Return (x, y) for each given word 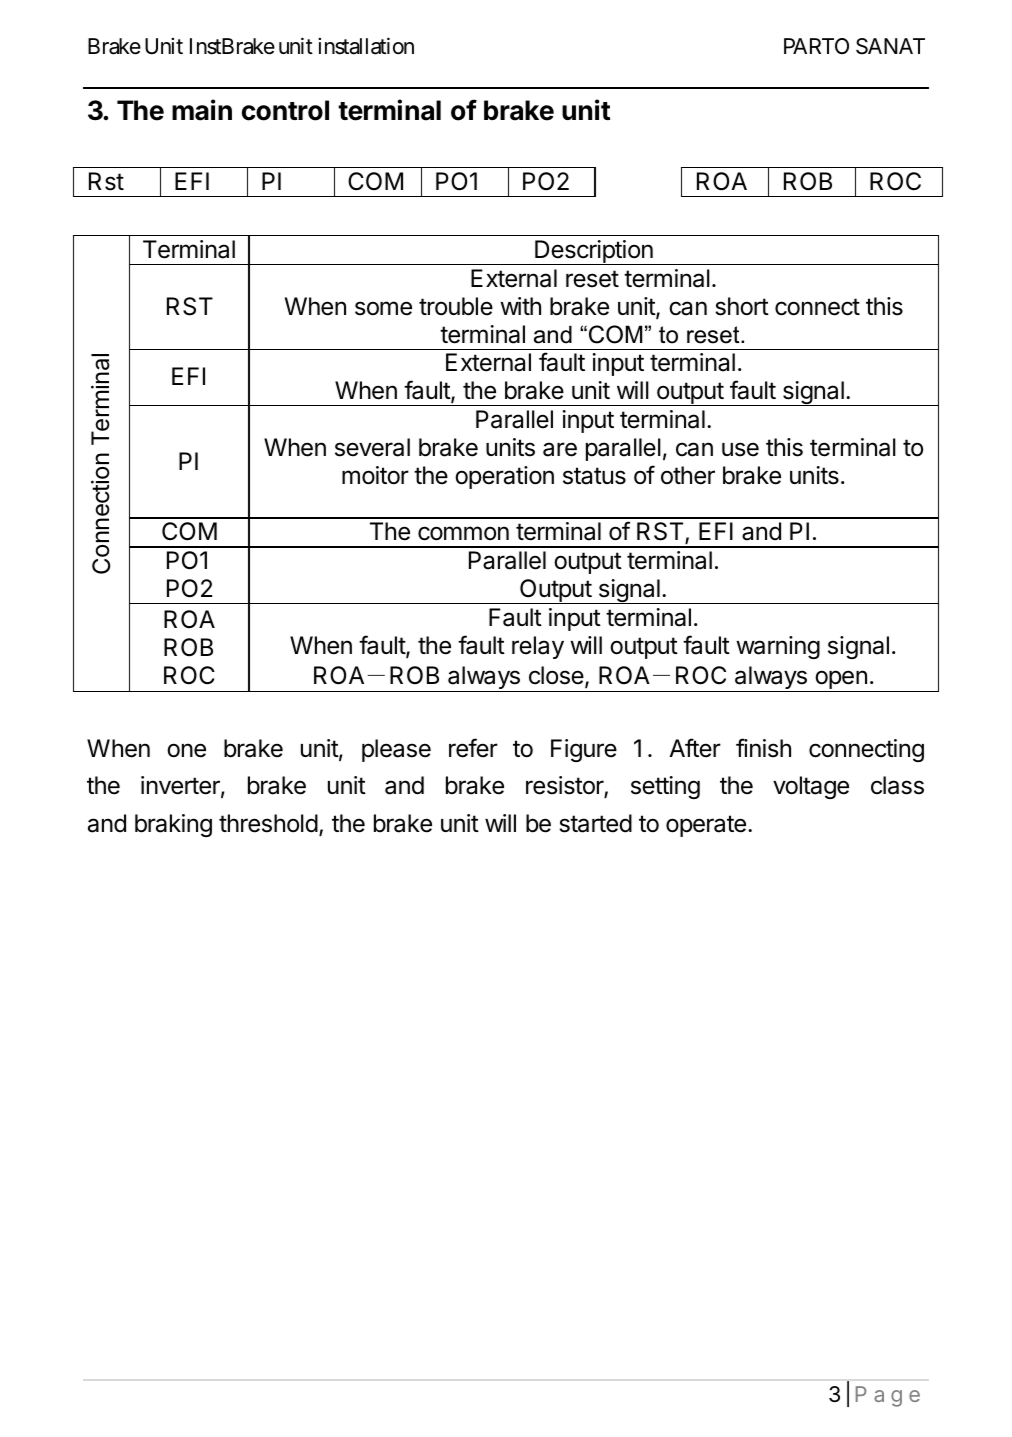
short (742, 306)
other (688, 475)
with (520, 306)
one (186, 750)
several (372, 447)
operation (504, 477)
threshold (268, 823)
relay (538, 647)
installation (366, 46)
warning (778, 647)
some (383, 308)
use (740, 449)
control (285, 110)
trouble (456, 306)
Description (594, 252)
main (202, 110)
